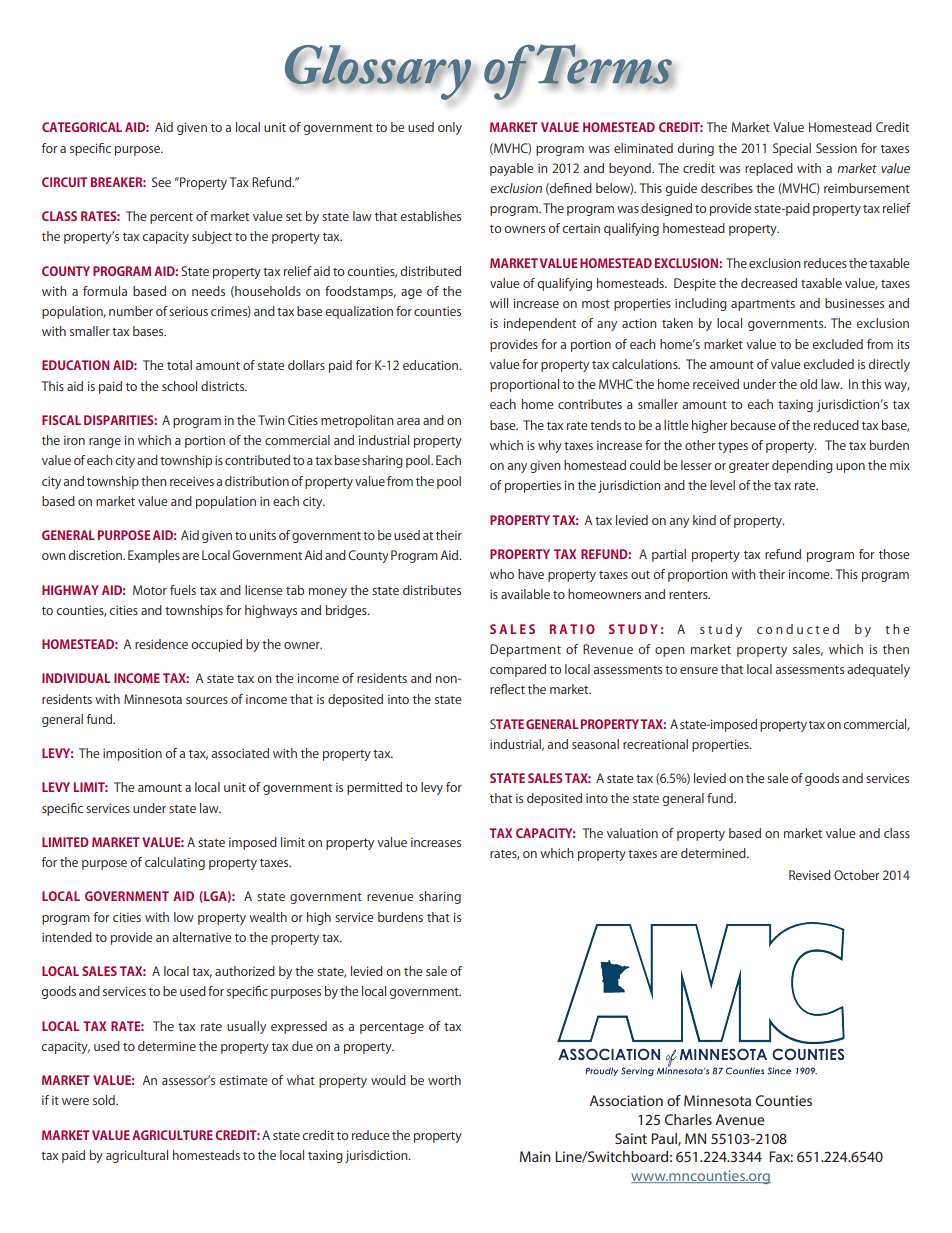 Image resolution: width=952 pixels, height=1233 pixels. Describe the element at coordinates (105, 443) in the image. I see `range` at that location.
